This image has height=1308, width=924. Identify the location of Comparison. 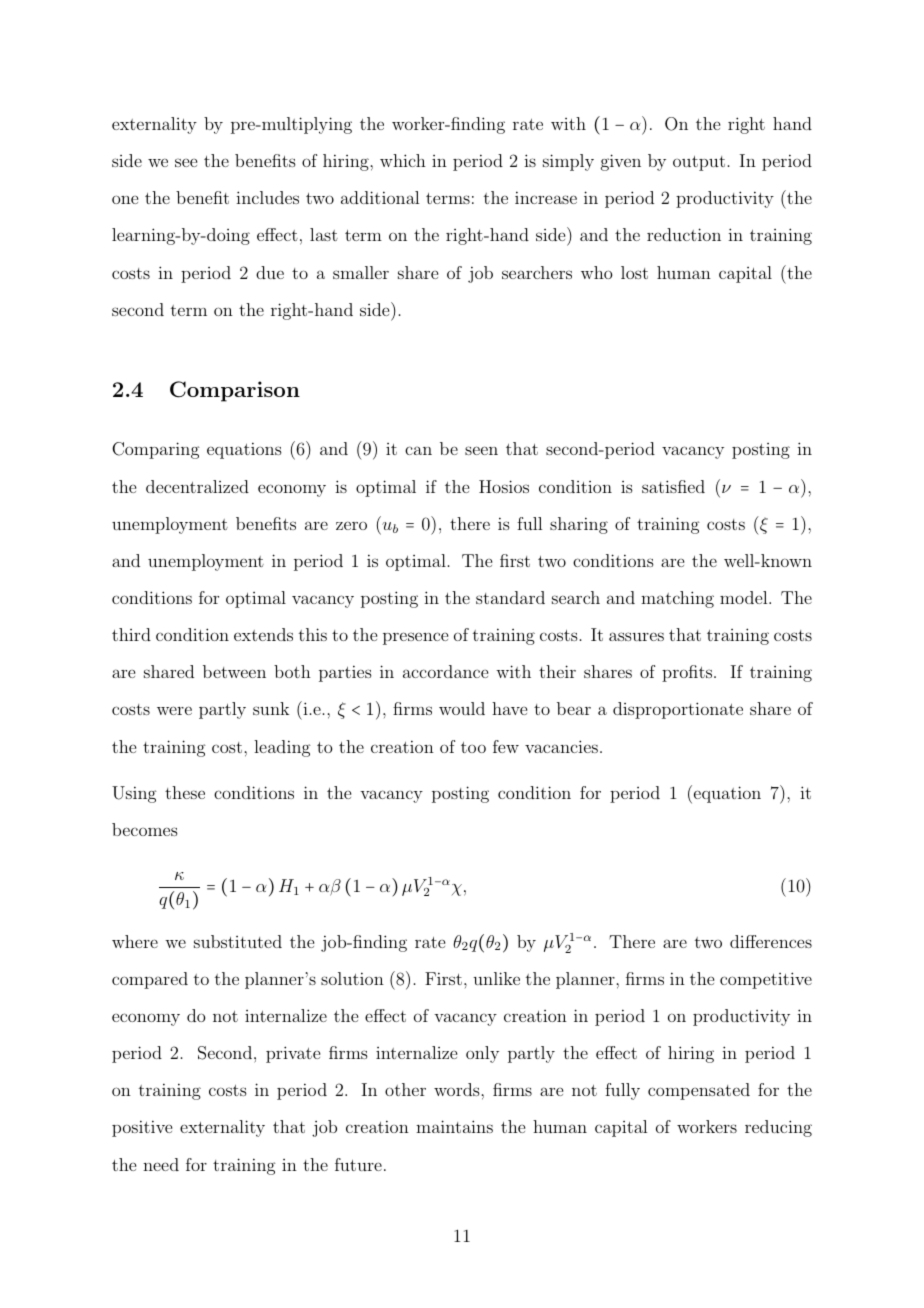
(235, 391).
